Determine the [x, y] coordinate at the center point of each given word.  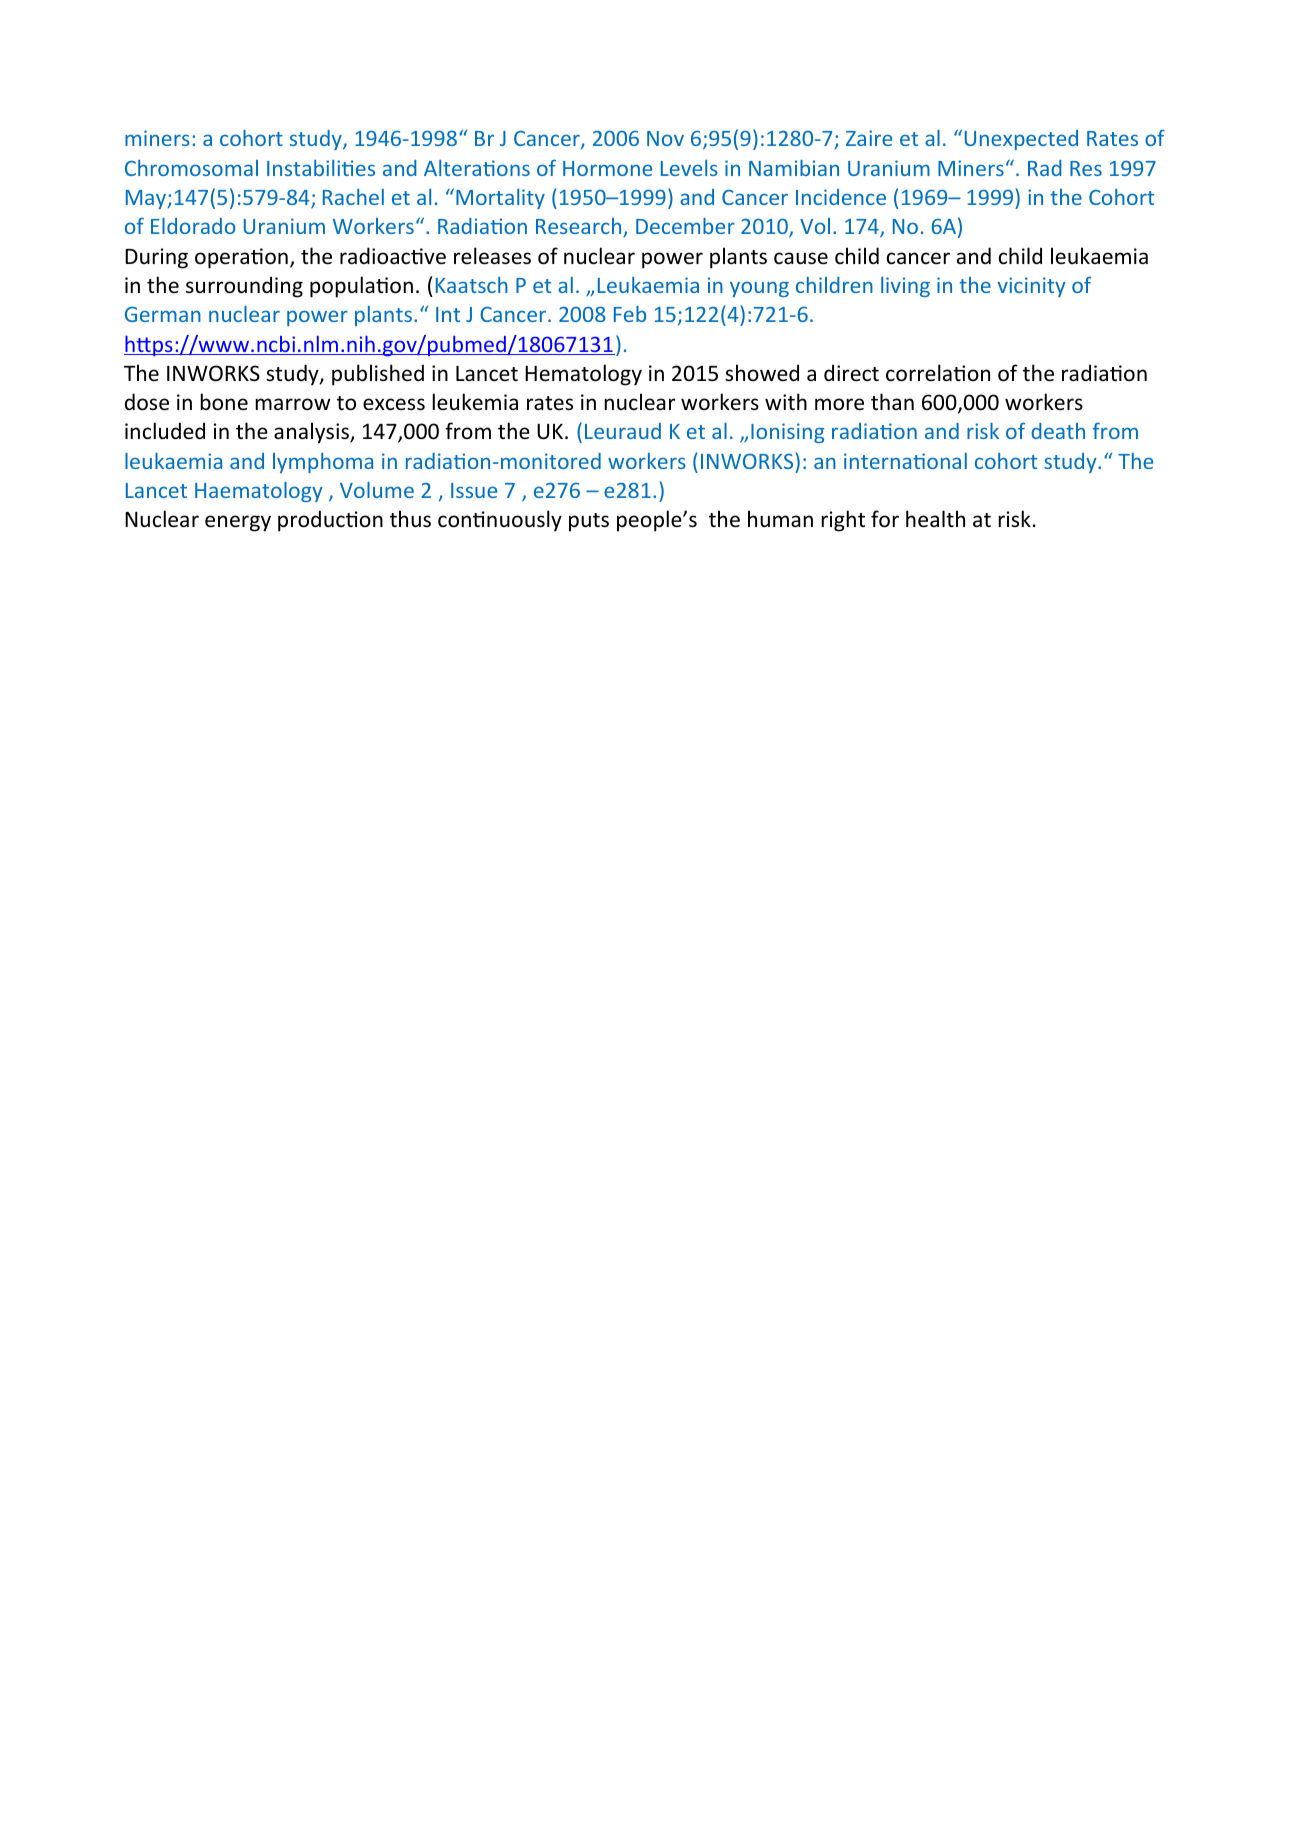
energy [238, 523]
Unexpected [1021, 140]
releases [492, 256]
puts [589, 522]
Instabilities [321, 168]
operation [241, 258]
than [892, 401]
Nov [665, 138]
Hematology [583, 375]
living [905, 287]
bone [224, 402]
